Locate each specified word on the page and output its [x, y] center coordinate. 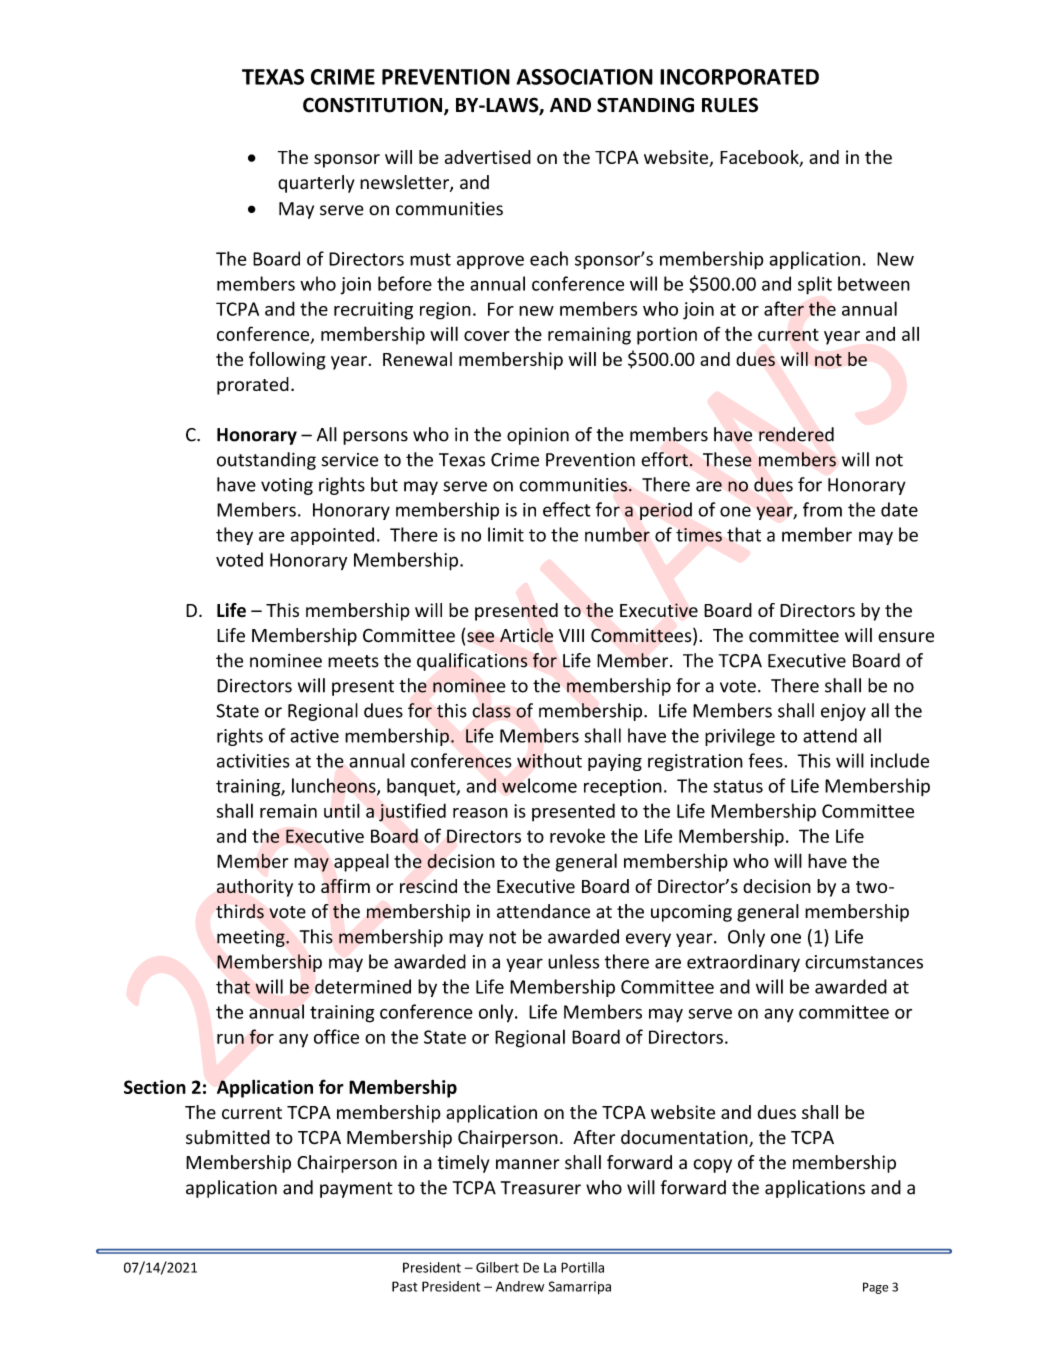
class [492, 710]
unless [573, 961]
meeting [252, 938]
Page [875, 1288]
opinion [538, 436]
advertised [488, 157]
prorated [253, 386]
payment [356, 1190]
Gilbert [497, 1267]
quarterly [316, 184]
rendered [796, 434]
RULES [730, 105]
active [314, 736]
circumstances [864, 962]
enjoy [843, 712]
